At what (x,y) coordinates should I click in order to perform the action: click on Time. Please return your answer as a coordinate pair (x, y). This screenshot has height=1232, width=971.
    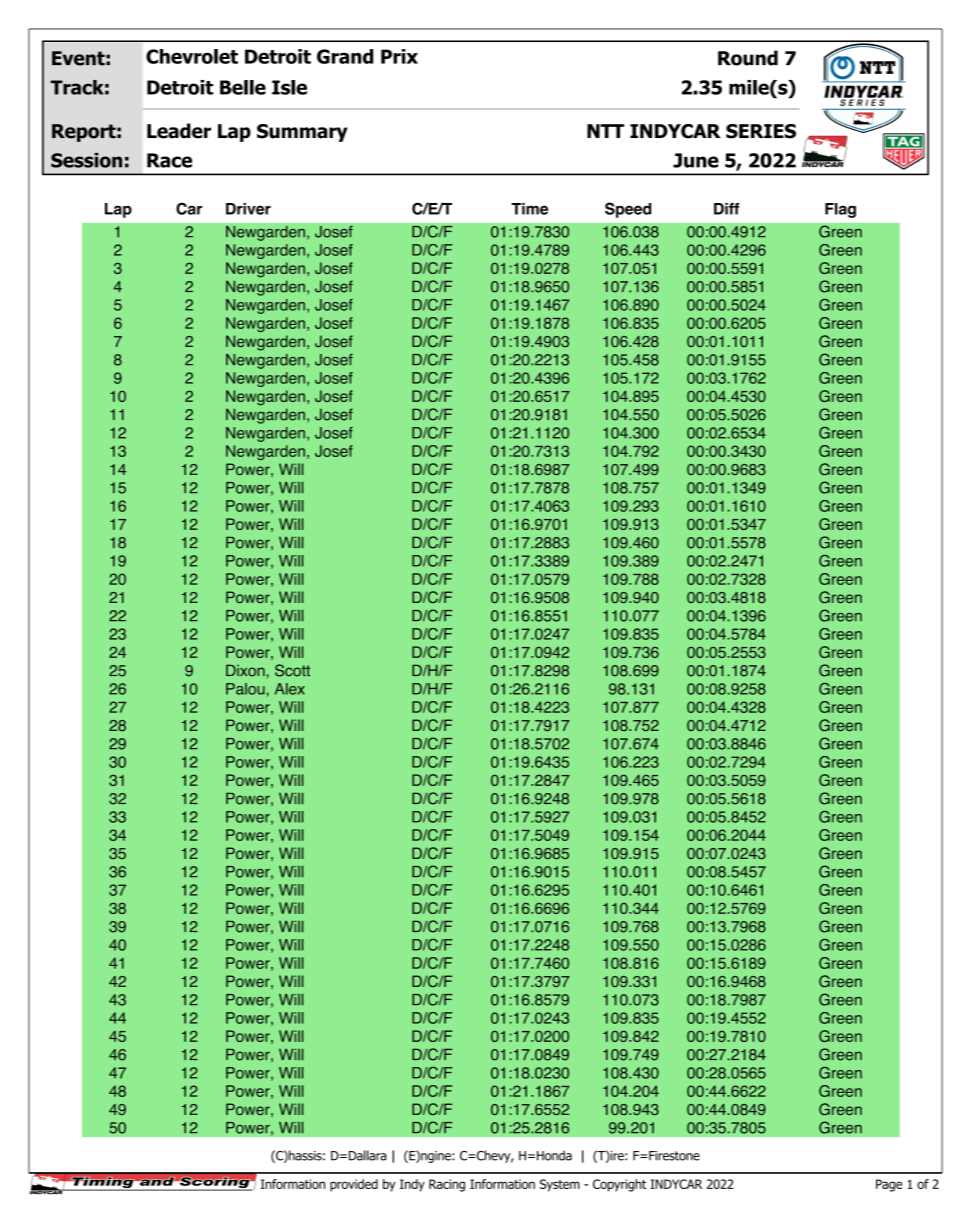
    Looking at the image, I should click on (529, 209).
